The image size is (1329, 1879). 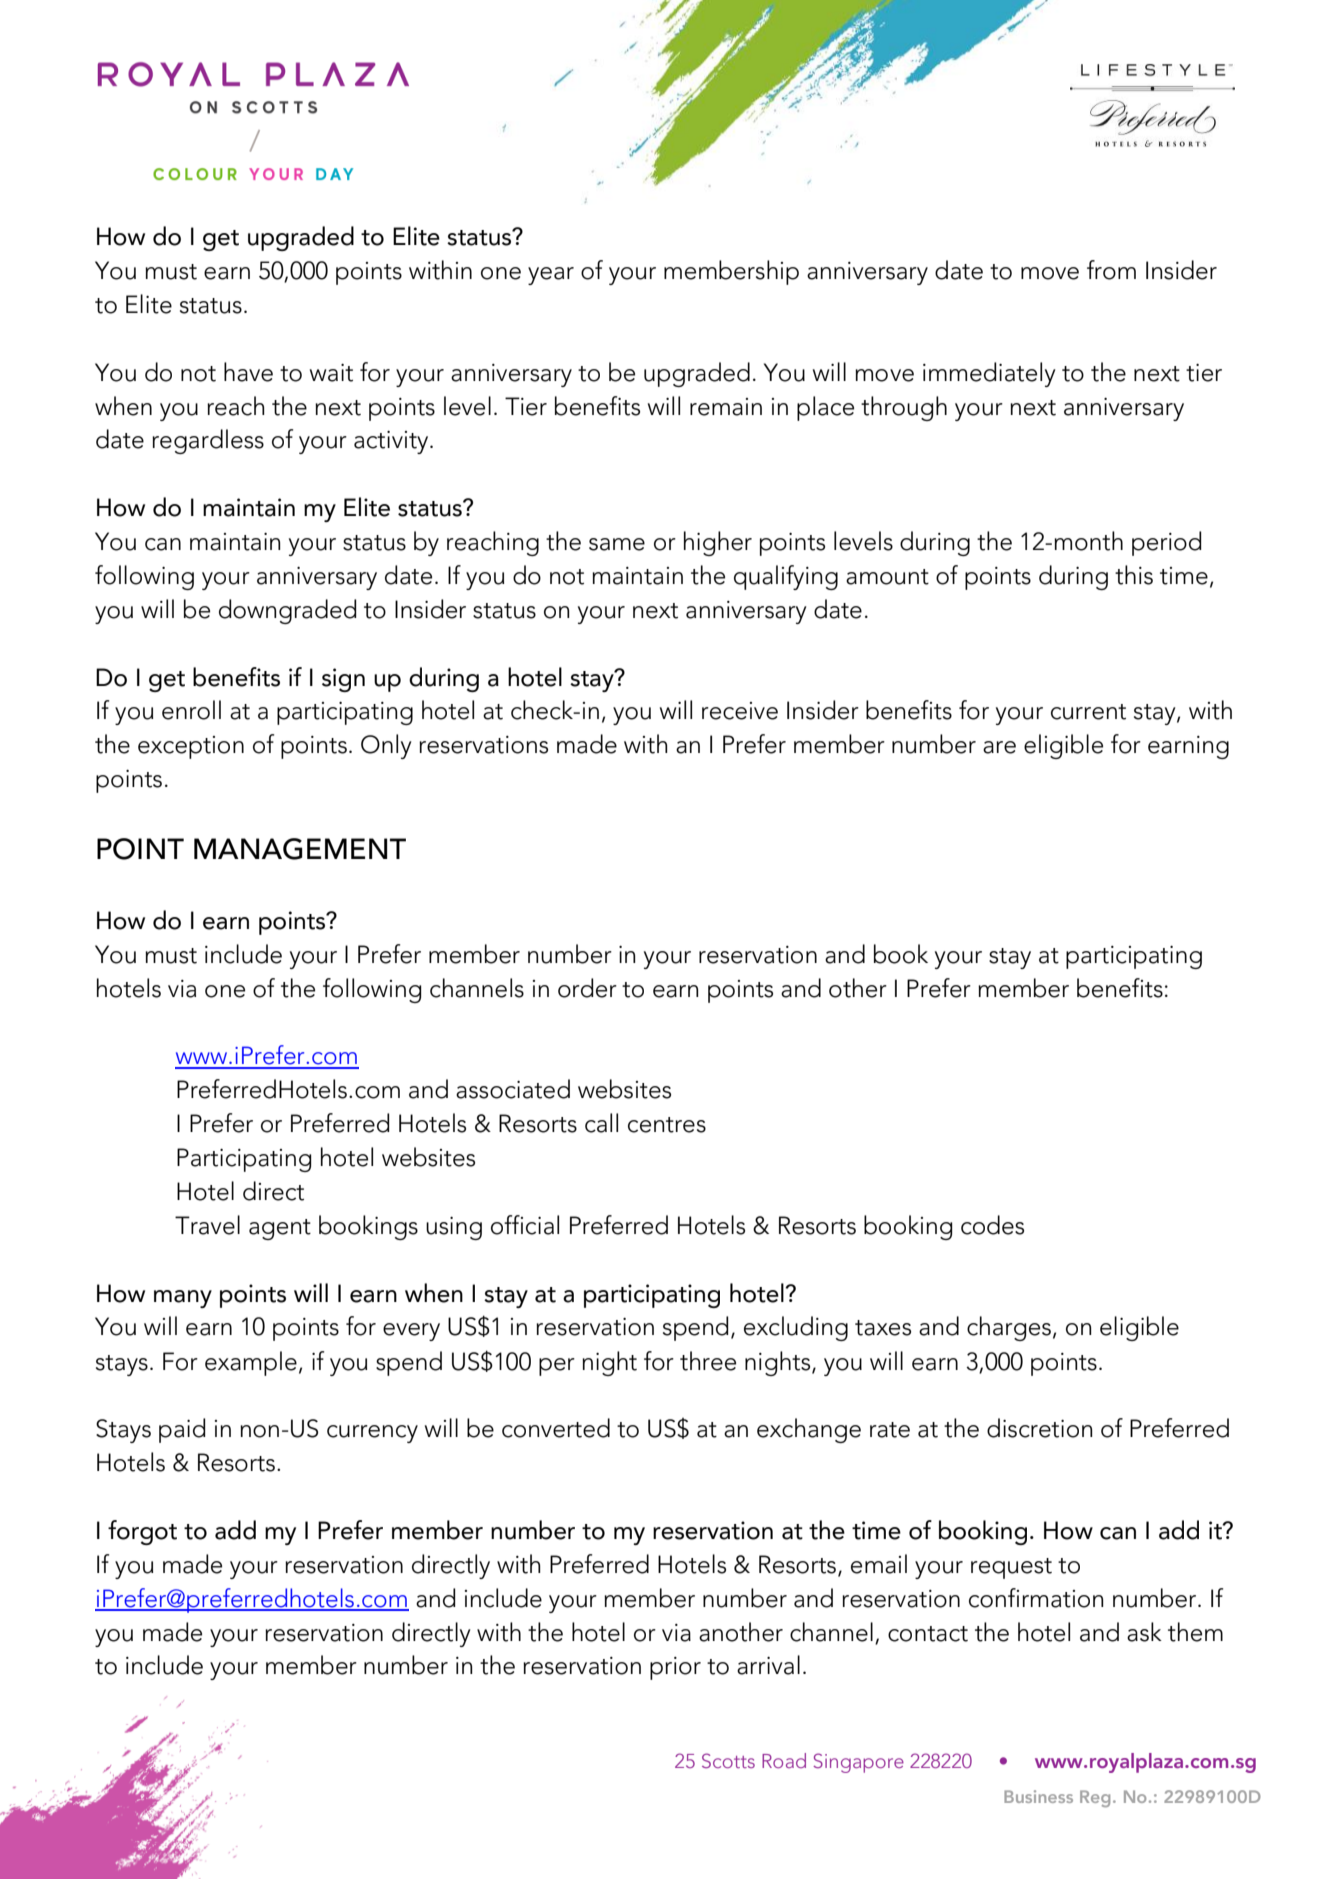 What do you see at coordinates (248, 372) in the page?
I see `have` at bounding box center [248, 372].
